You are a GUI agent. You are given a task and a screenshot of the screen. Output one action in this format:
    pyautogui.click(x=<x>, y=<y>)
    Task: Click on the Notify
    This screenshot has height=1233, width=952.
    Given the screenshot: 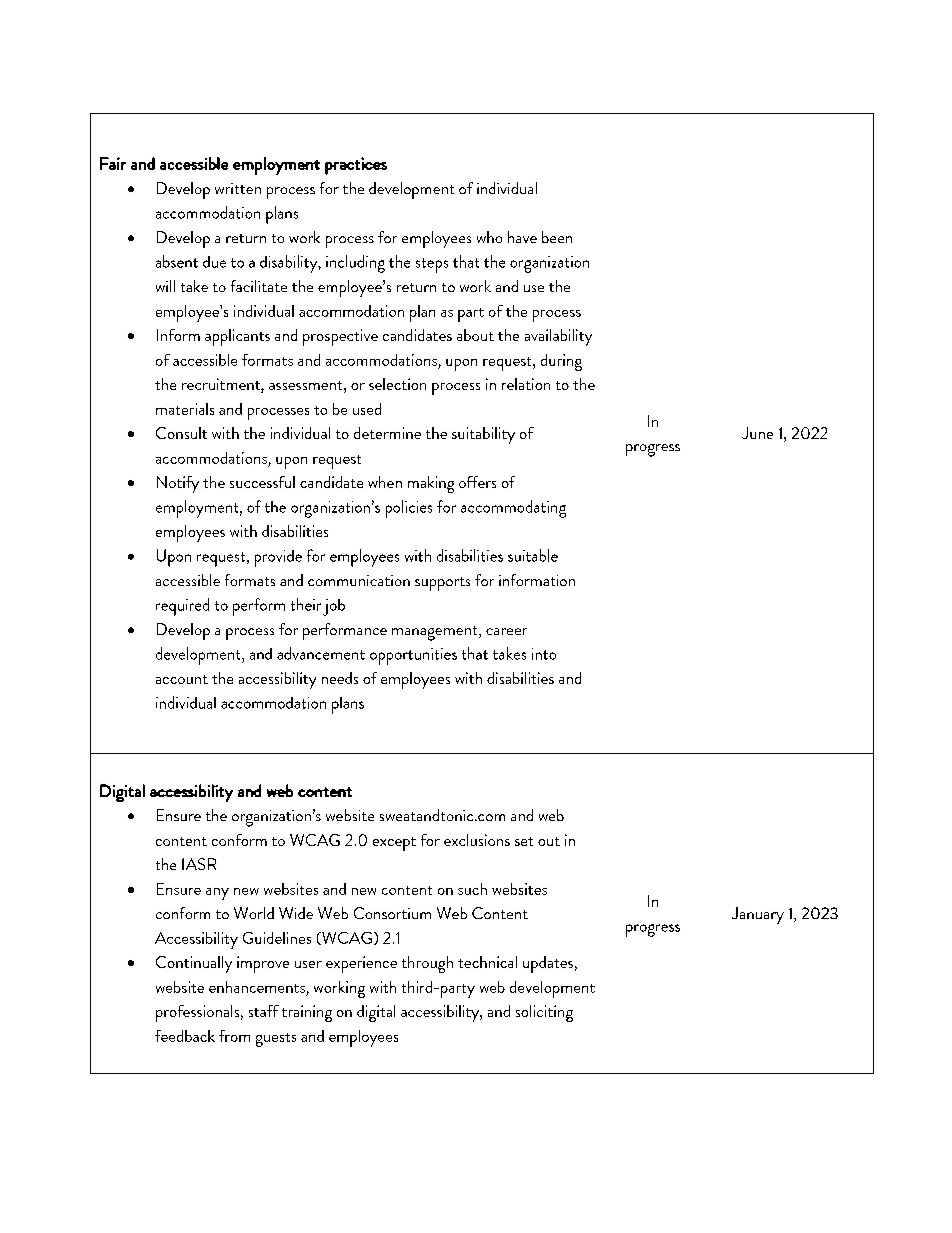 What is the action you would take?
    pyautogui.click(x=178, y=484)
